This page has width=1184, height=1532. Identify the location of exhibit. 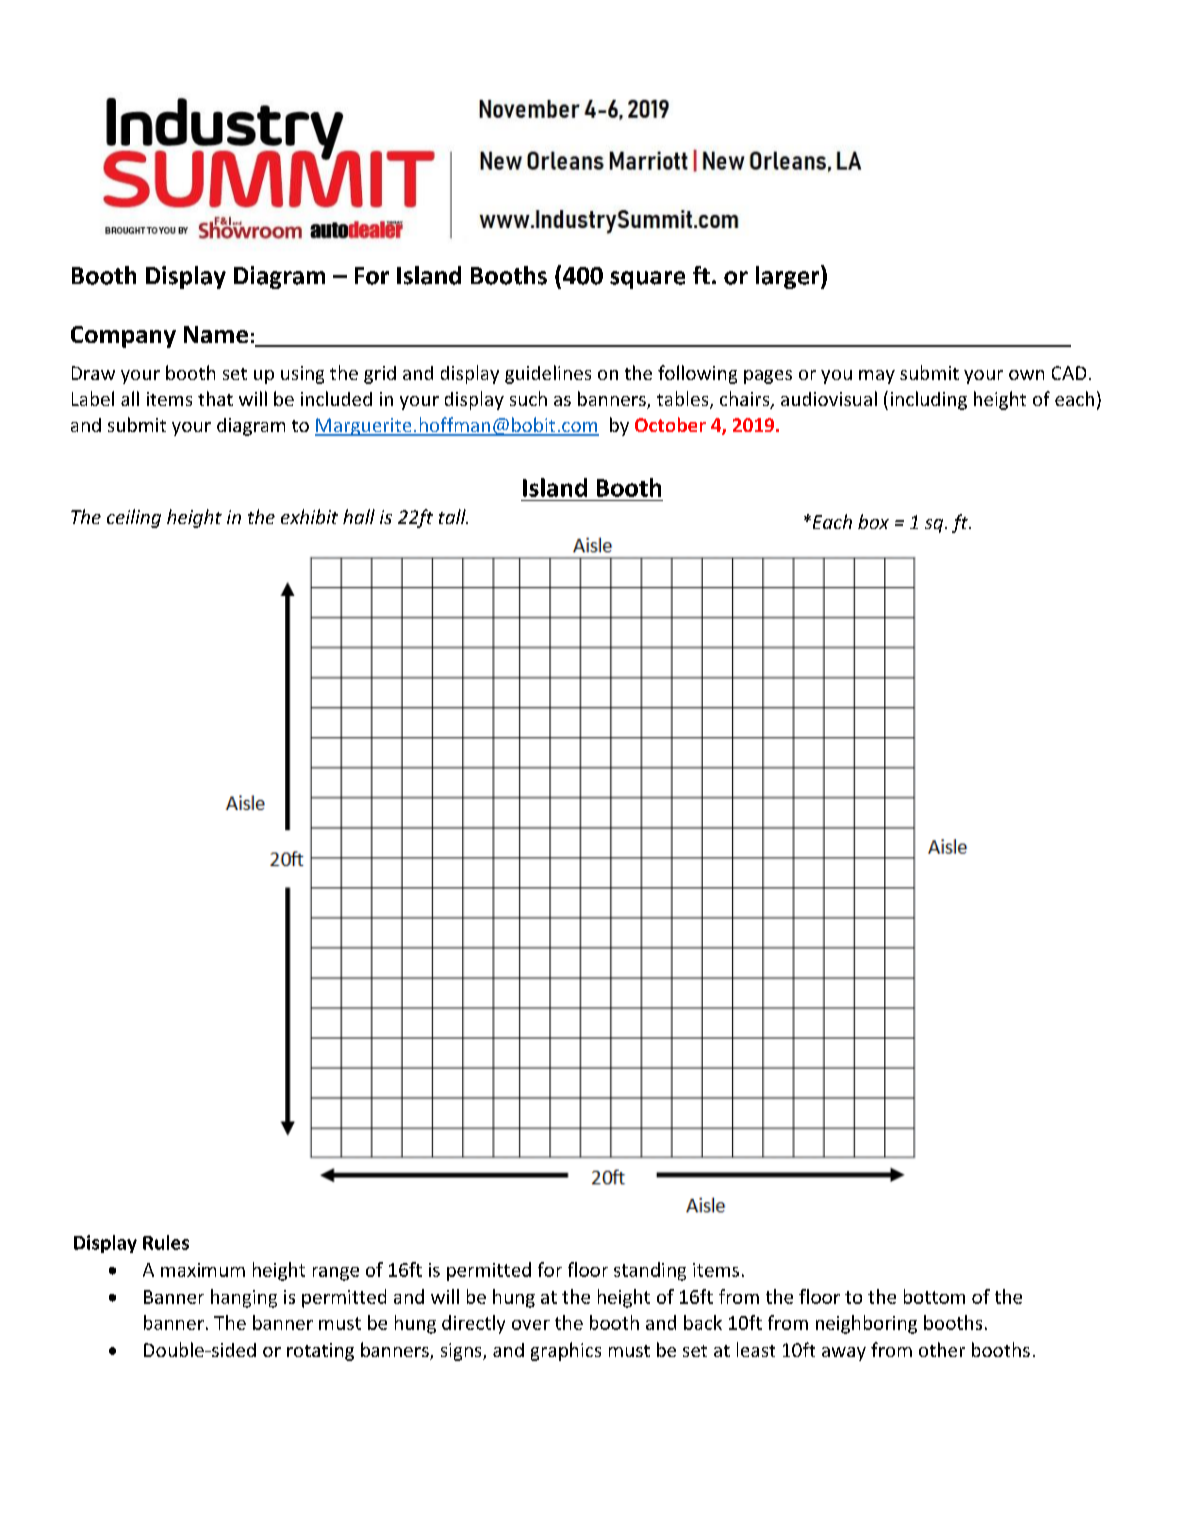
(309, 516).
